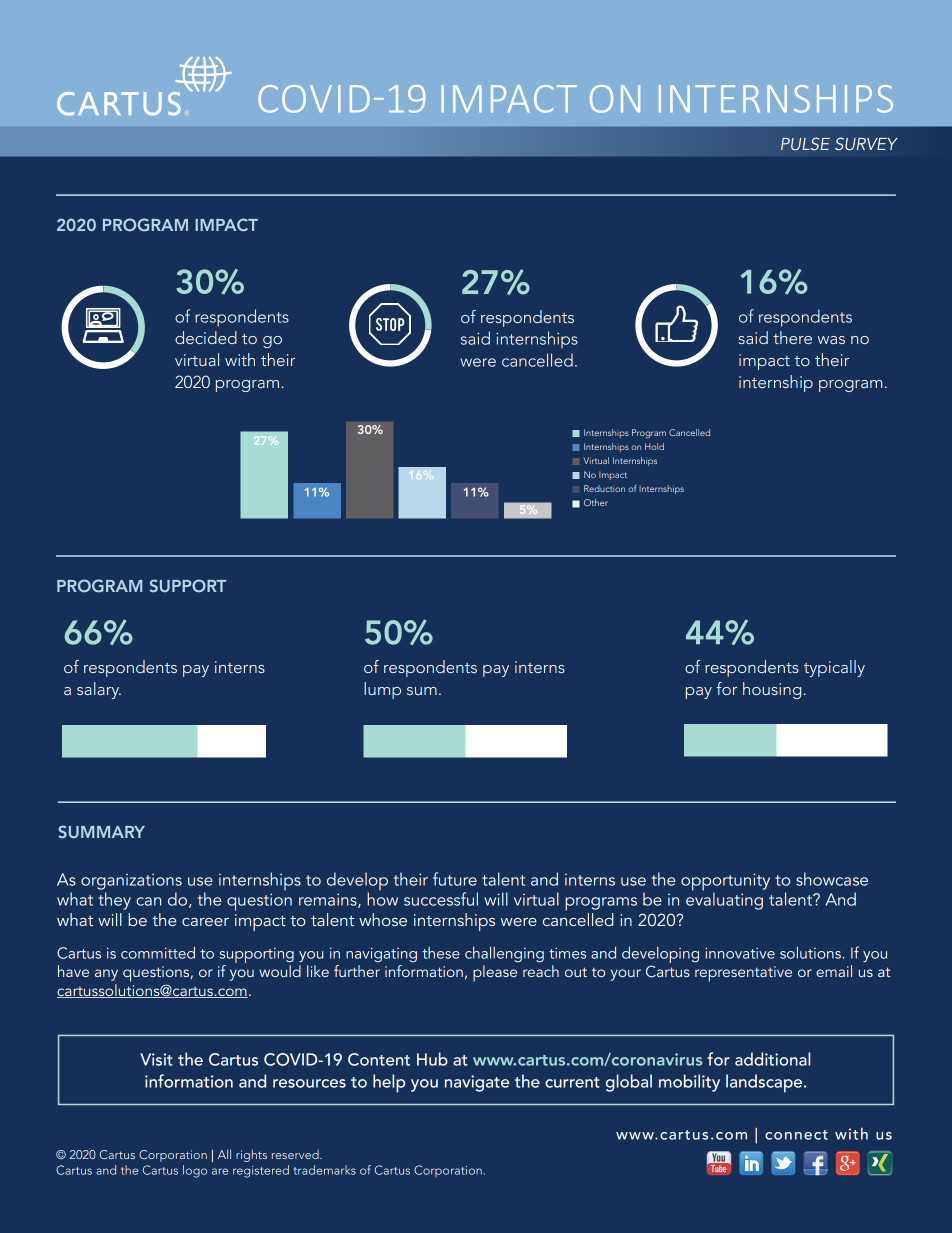 The image size is (952, 1233). Describe the element at coordinates (866, 144) in the screenshot. I see `SURVEY` at that location.
